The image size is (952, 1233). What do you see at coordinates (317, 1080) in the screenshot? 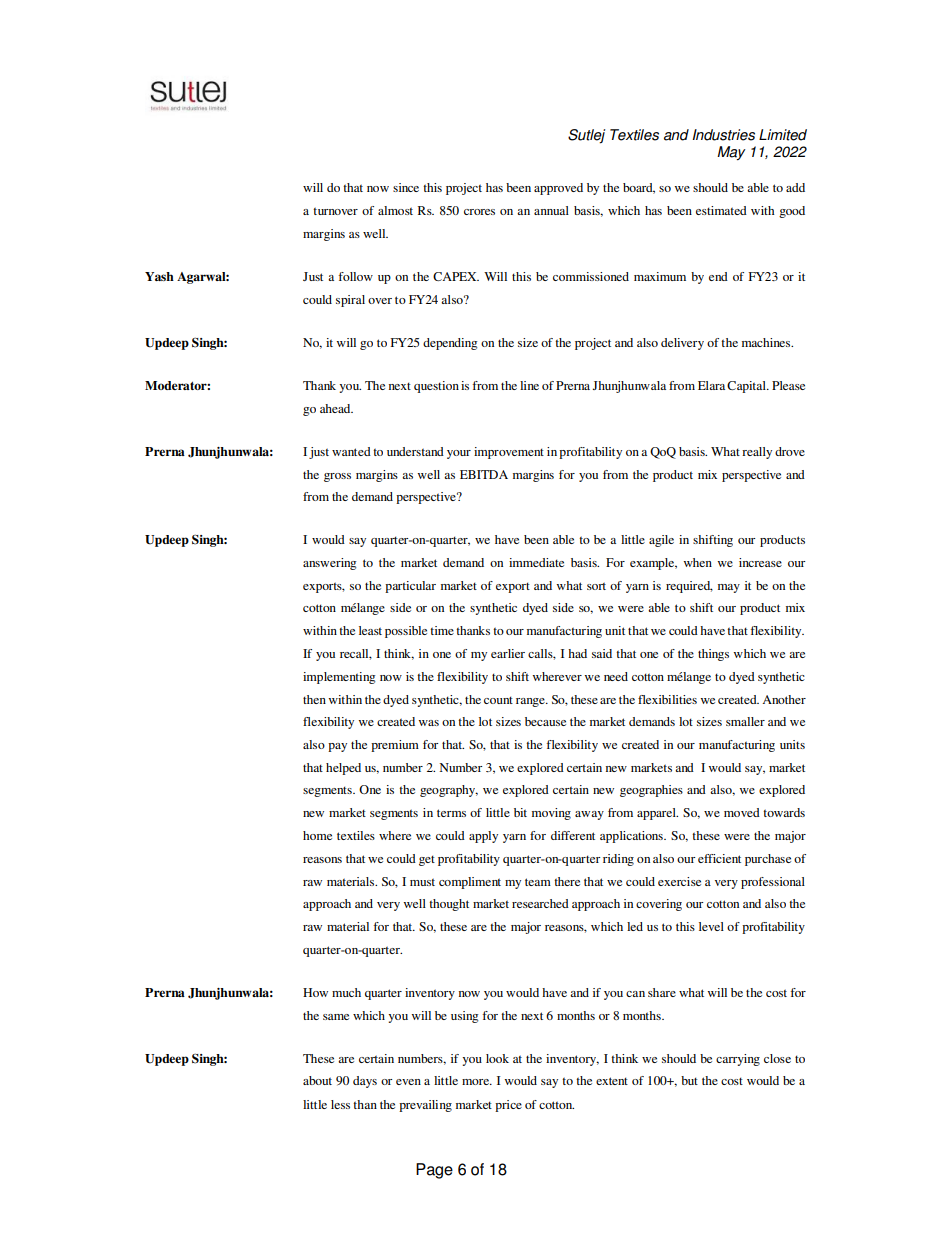
I see `about` at bounding box center [317, 1080].
